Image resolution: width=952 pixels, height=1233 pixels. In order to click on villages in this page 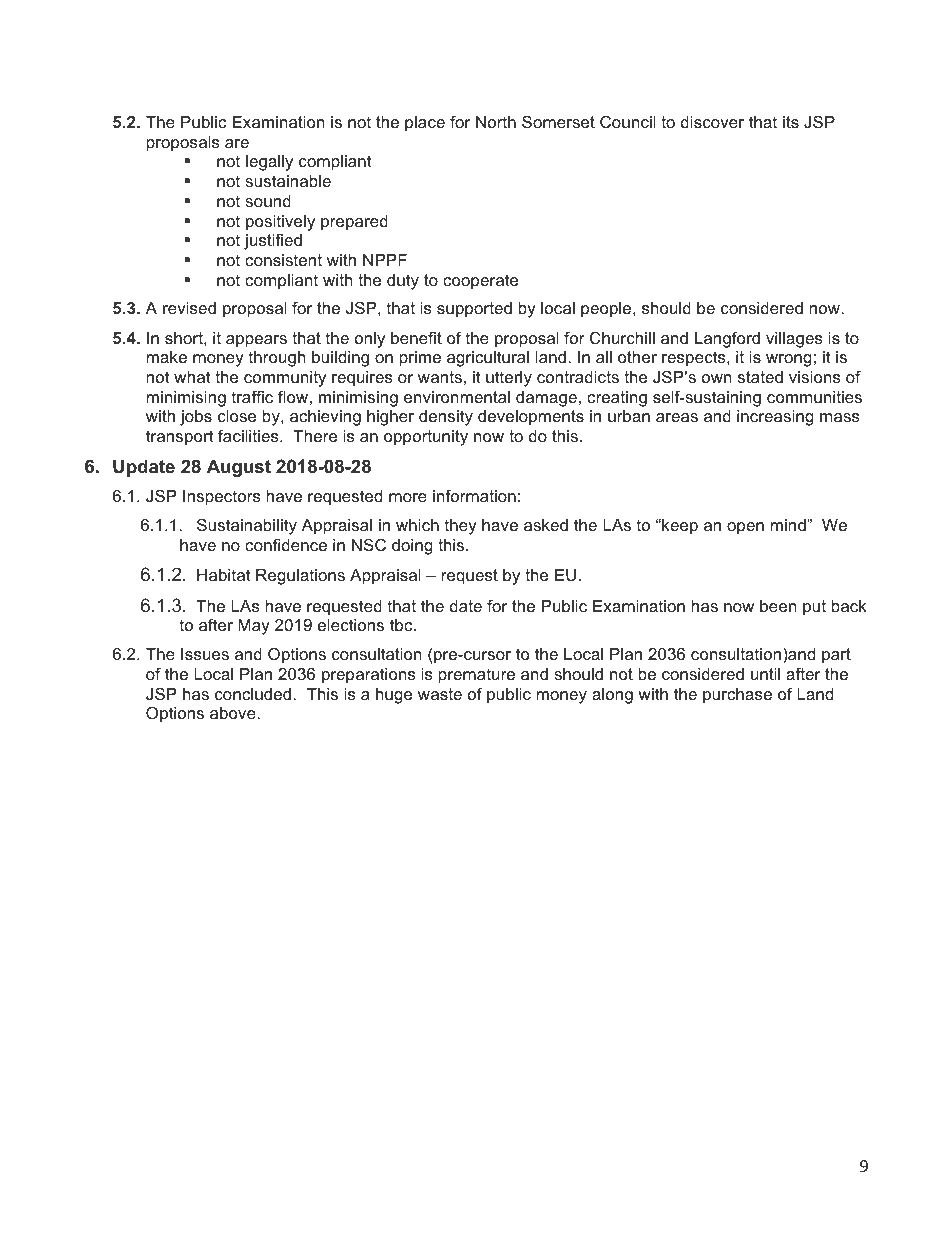, I will do `click(794, 340)`.
